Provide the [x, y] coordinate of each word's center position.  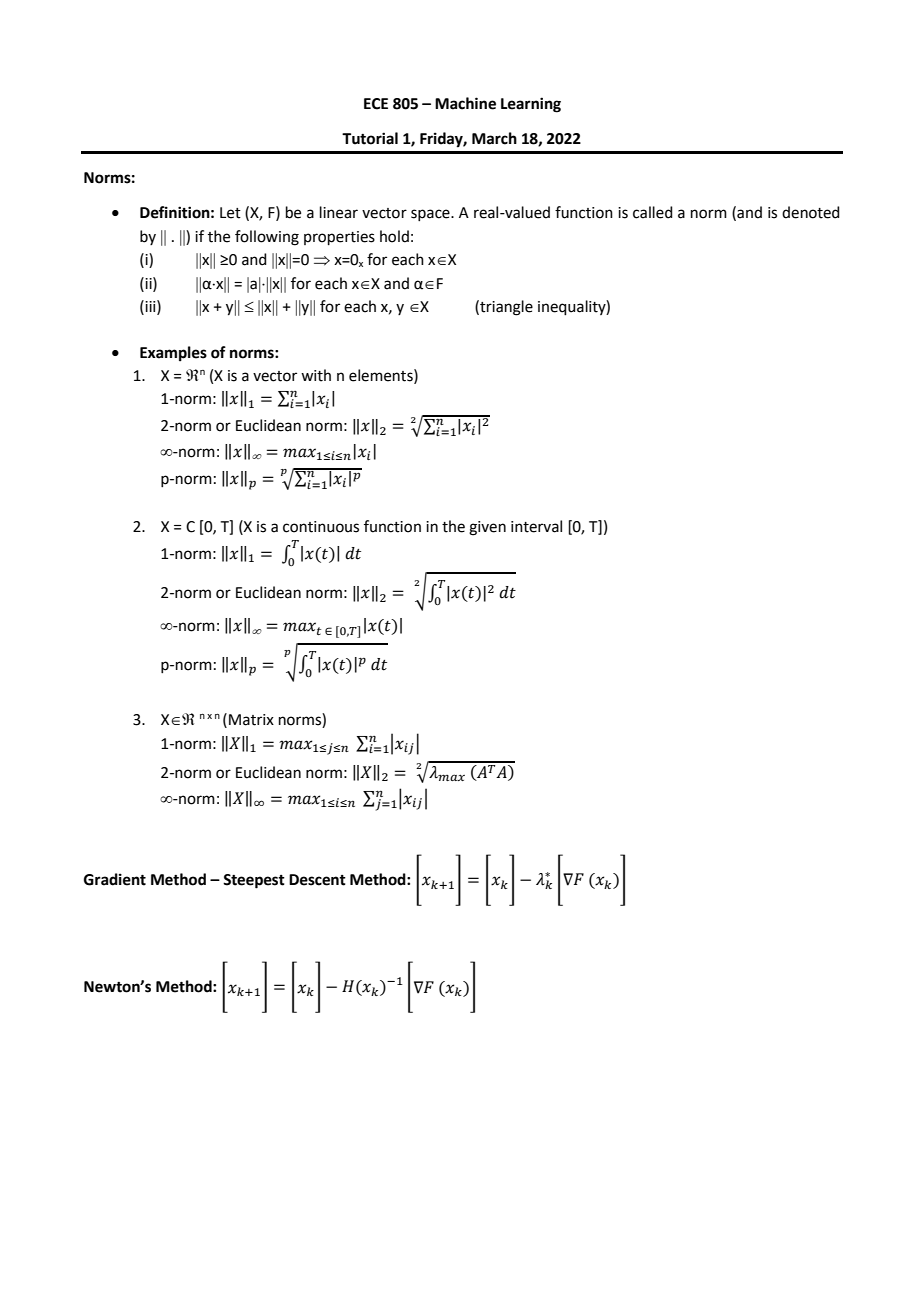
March [494, 138]
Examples [173, 354]
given [487, 528]
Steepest [254, 881]
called [653, 212]
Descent [317, 880]
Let [230, 213]
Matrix [251, 720]
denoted [811, 212]
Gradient [115, 879]
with [316, 375]
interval [536, 526]
